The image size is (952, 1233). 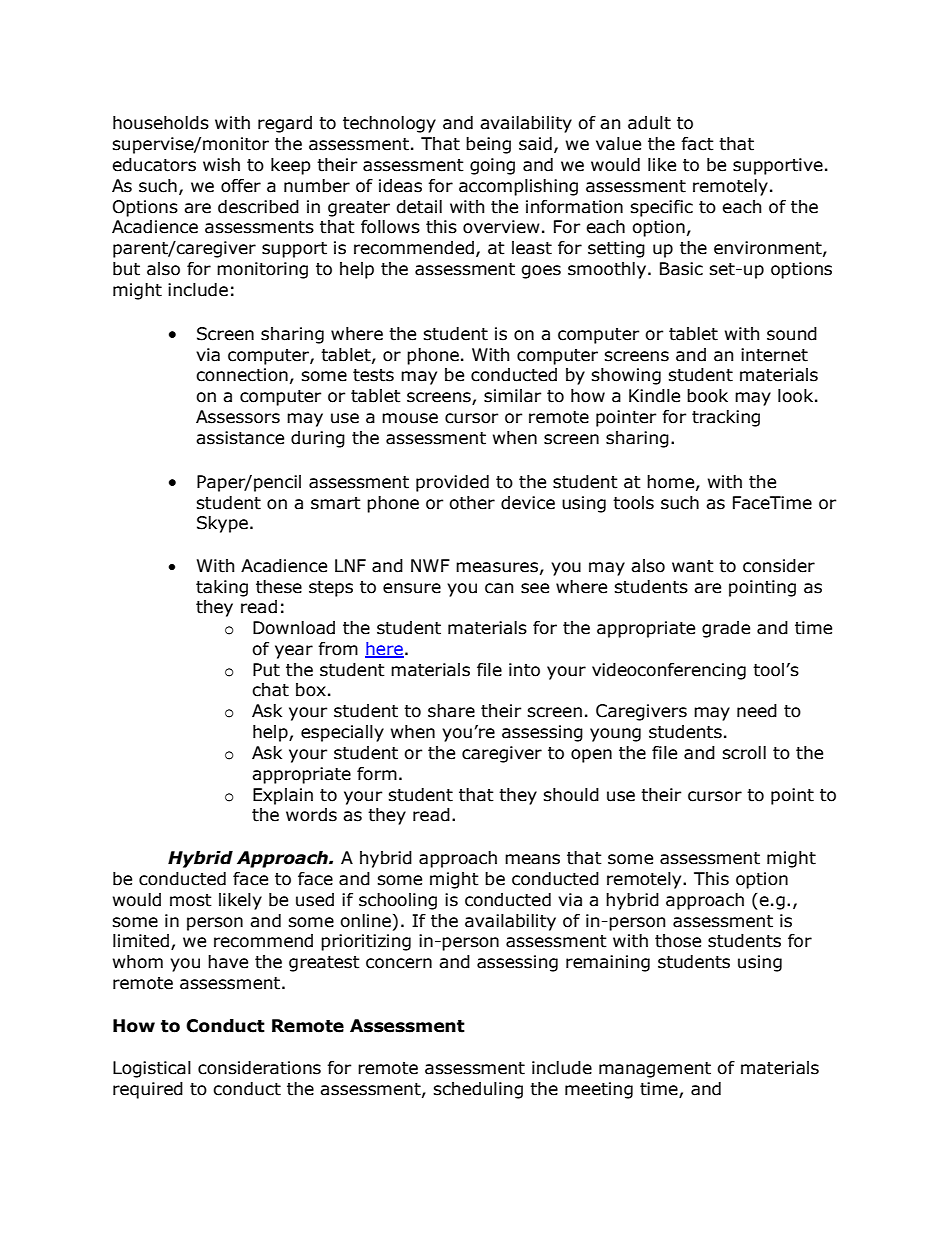 I want to click on assistance, so click(x=240, y=438).
